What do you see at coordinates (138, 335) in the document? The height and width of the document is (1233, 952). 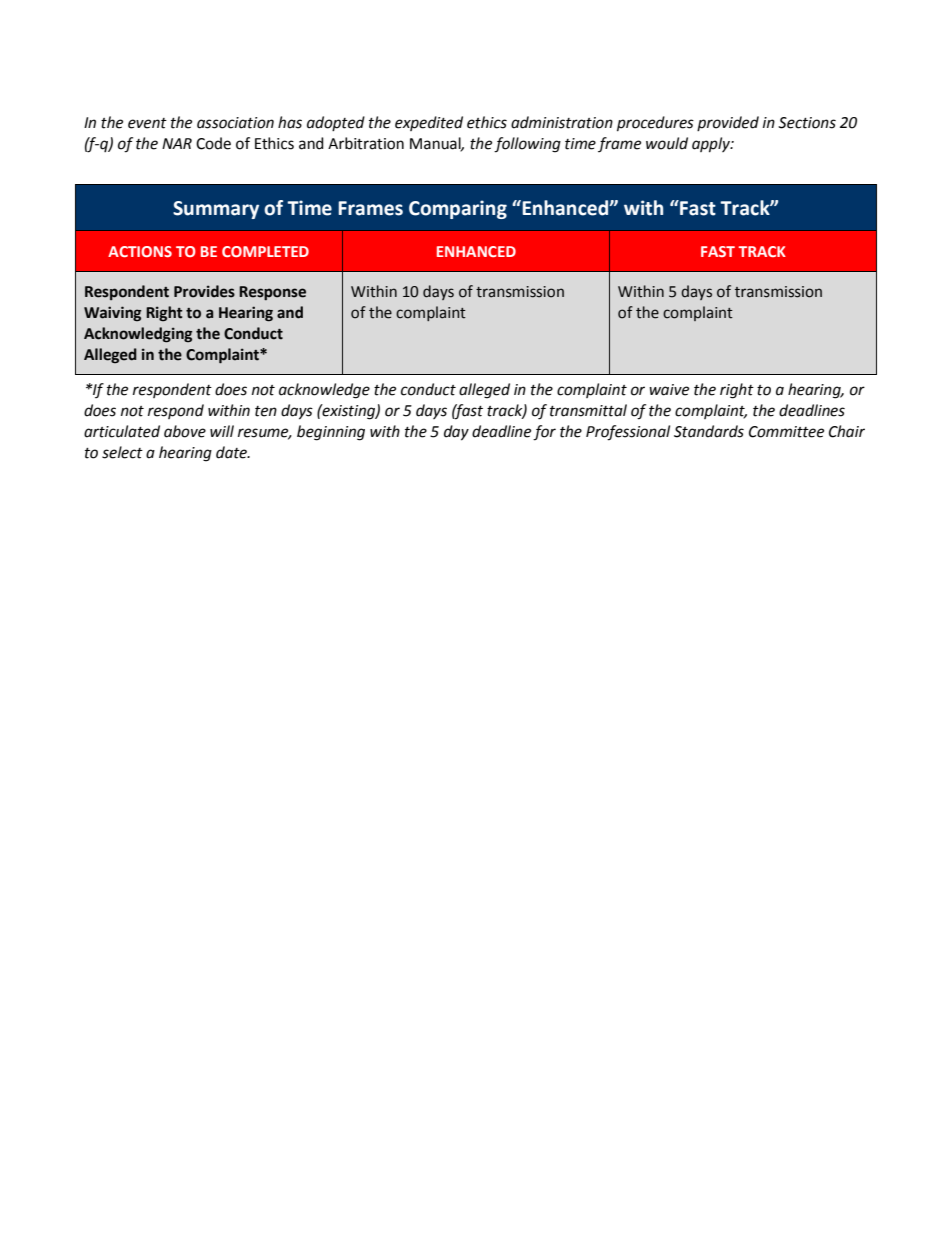 I see `Acknowledging` at bounding box center [138, 335].
